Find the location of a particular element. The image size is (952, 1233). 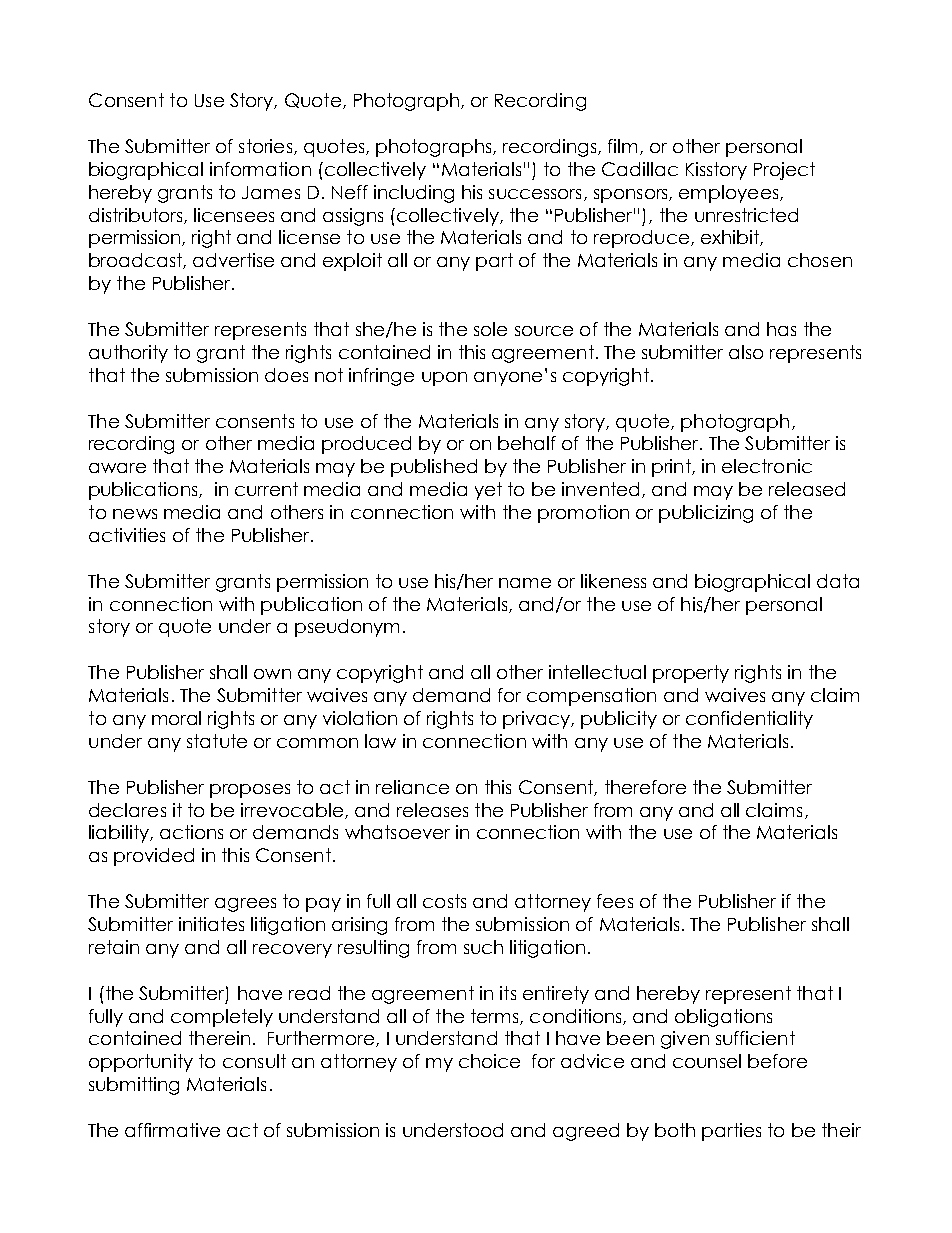

Project is located at coordinates (784, 171).
